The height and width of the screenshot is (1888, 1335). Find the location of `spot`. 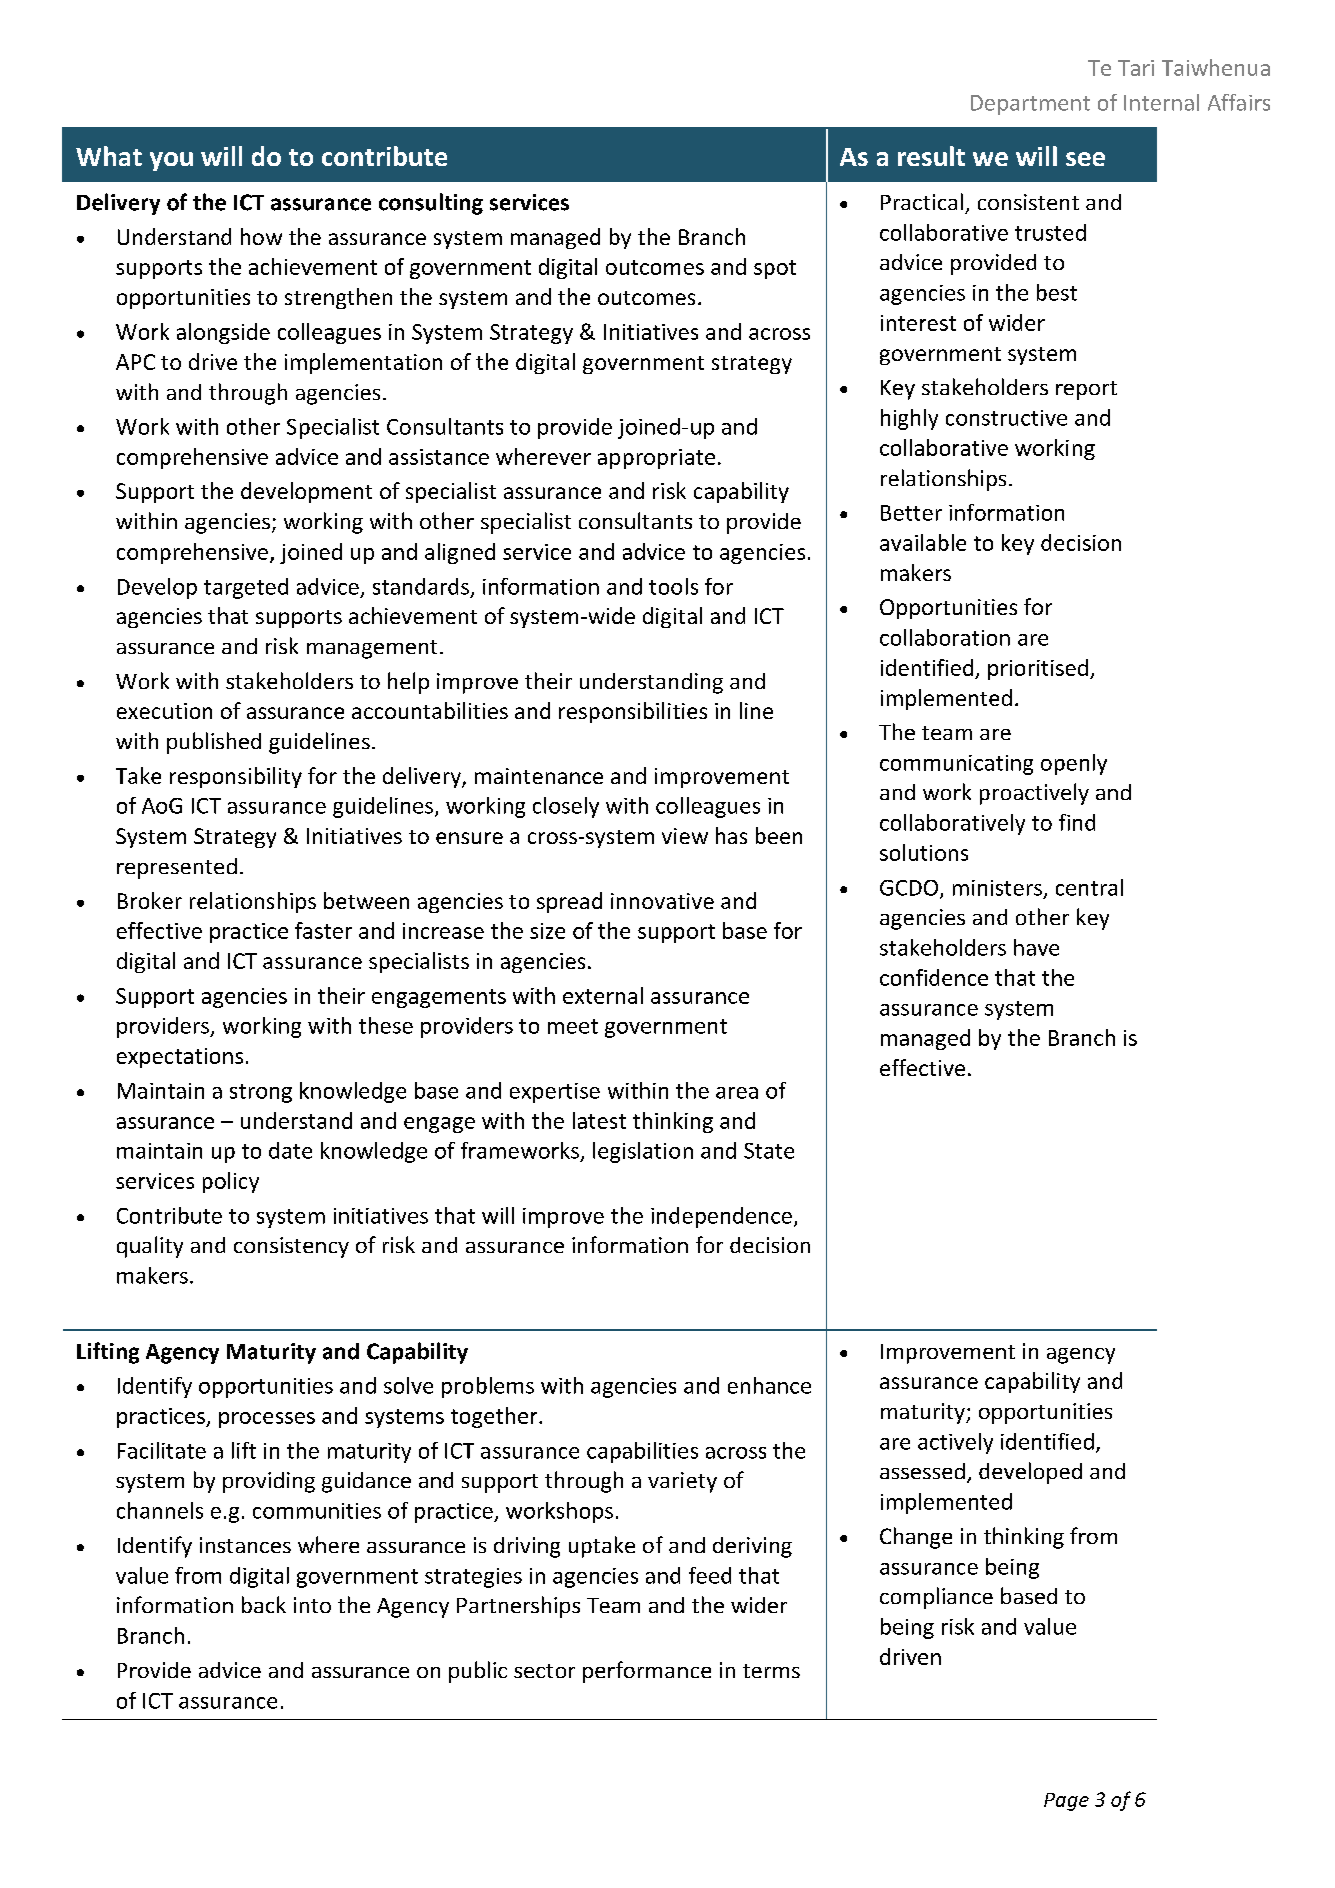

spot is located at coordinates (775, 269).
